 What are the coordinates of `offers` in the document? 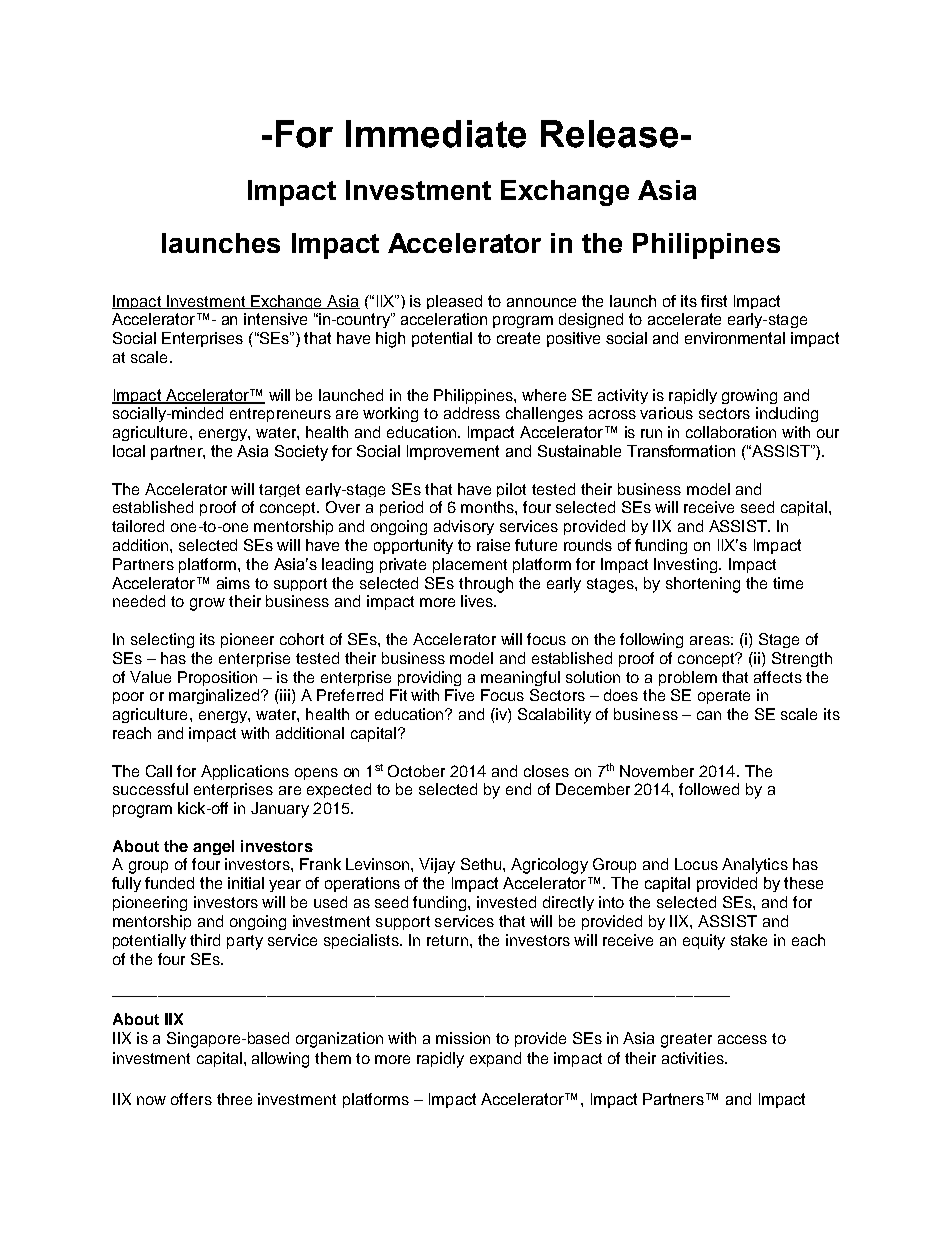 It's located at (191, 1099).
